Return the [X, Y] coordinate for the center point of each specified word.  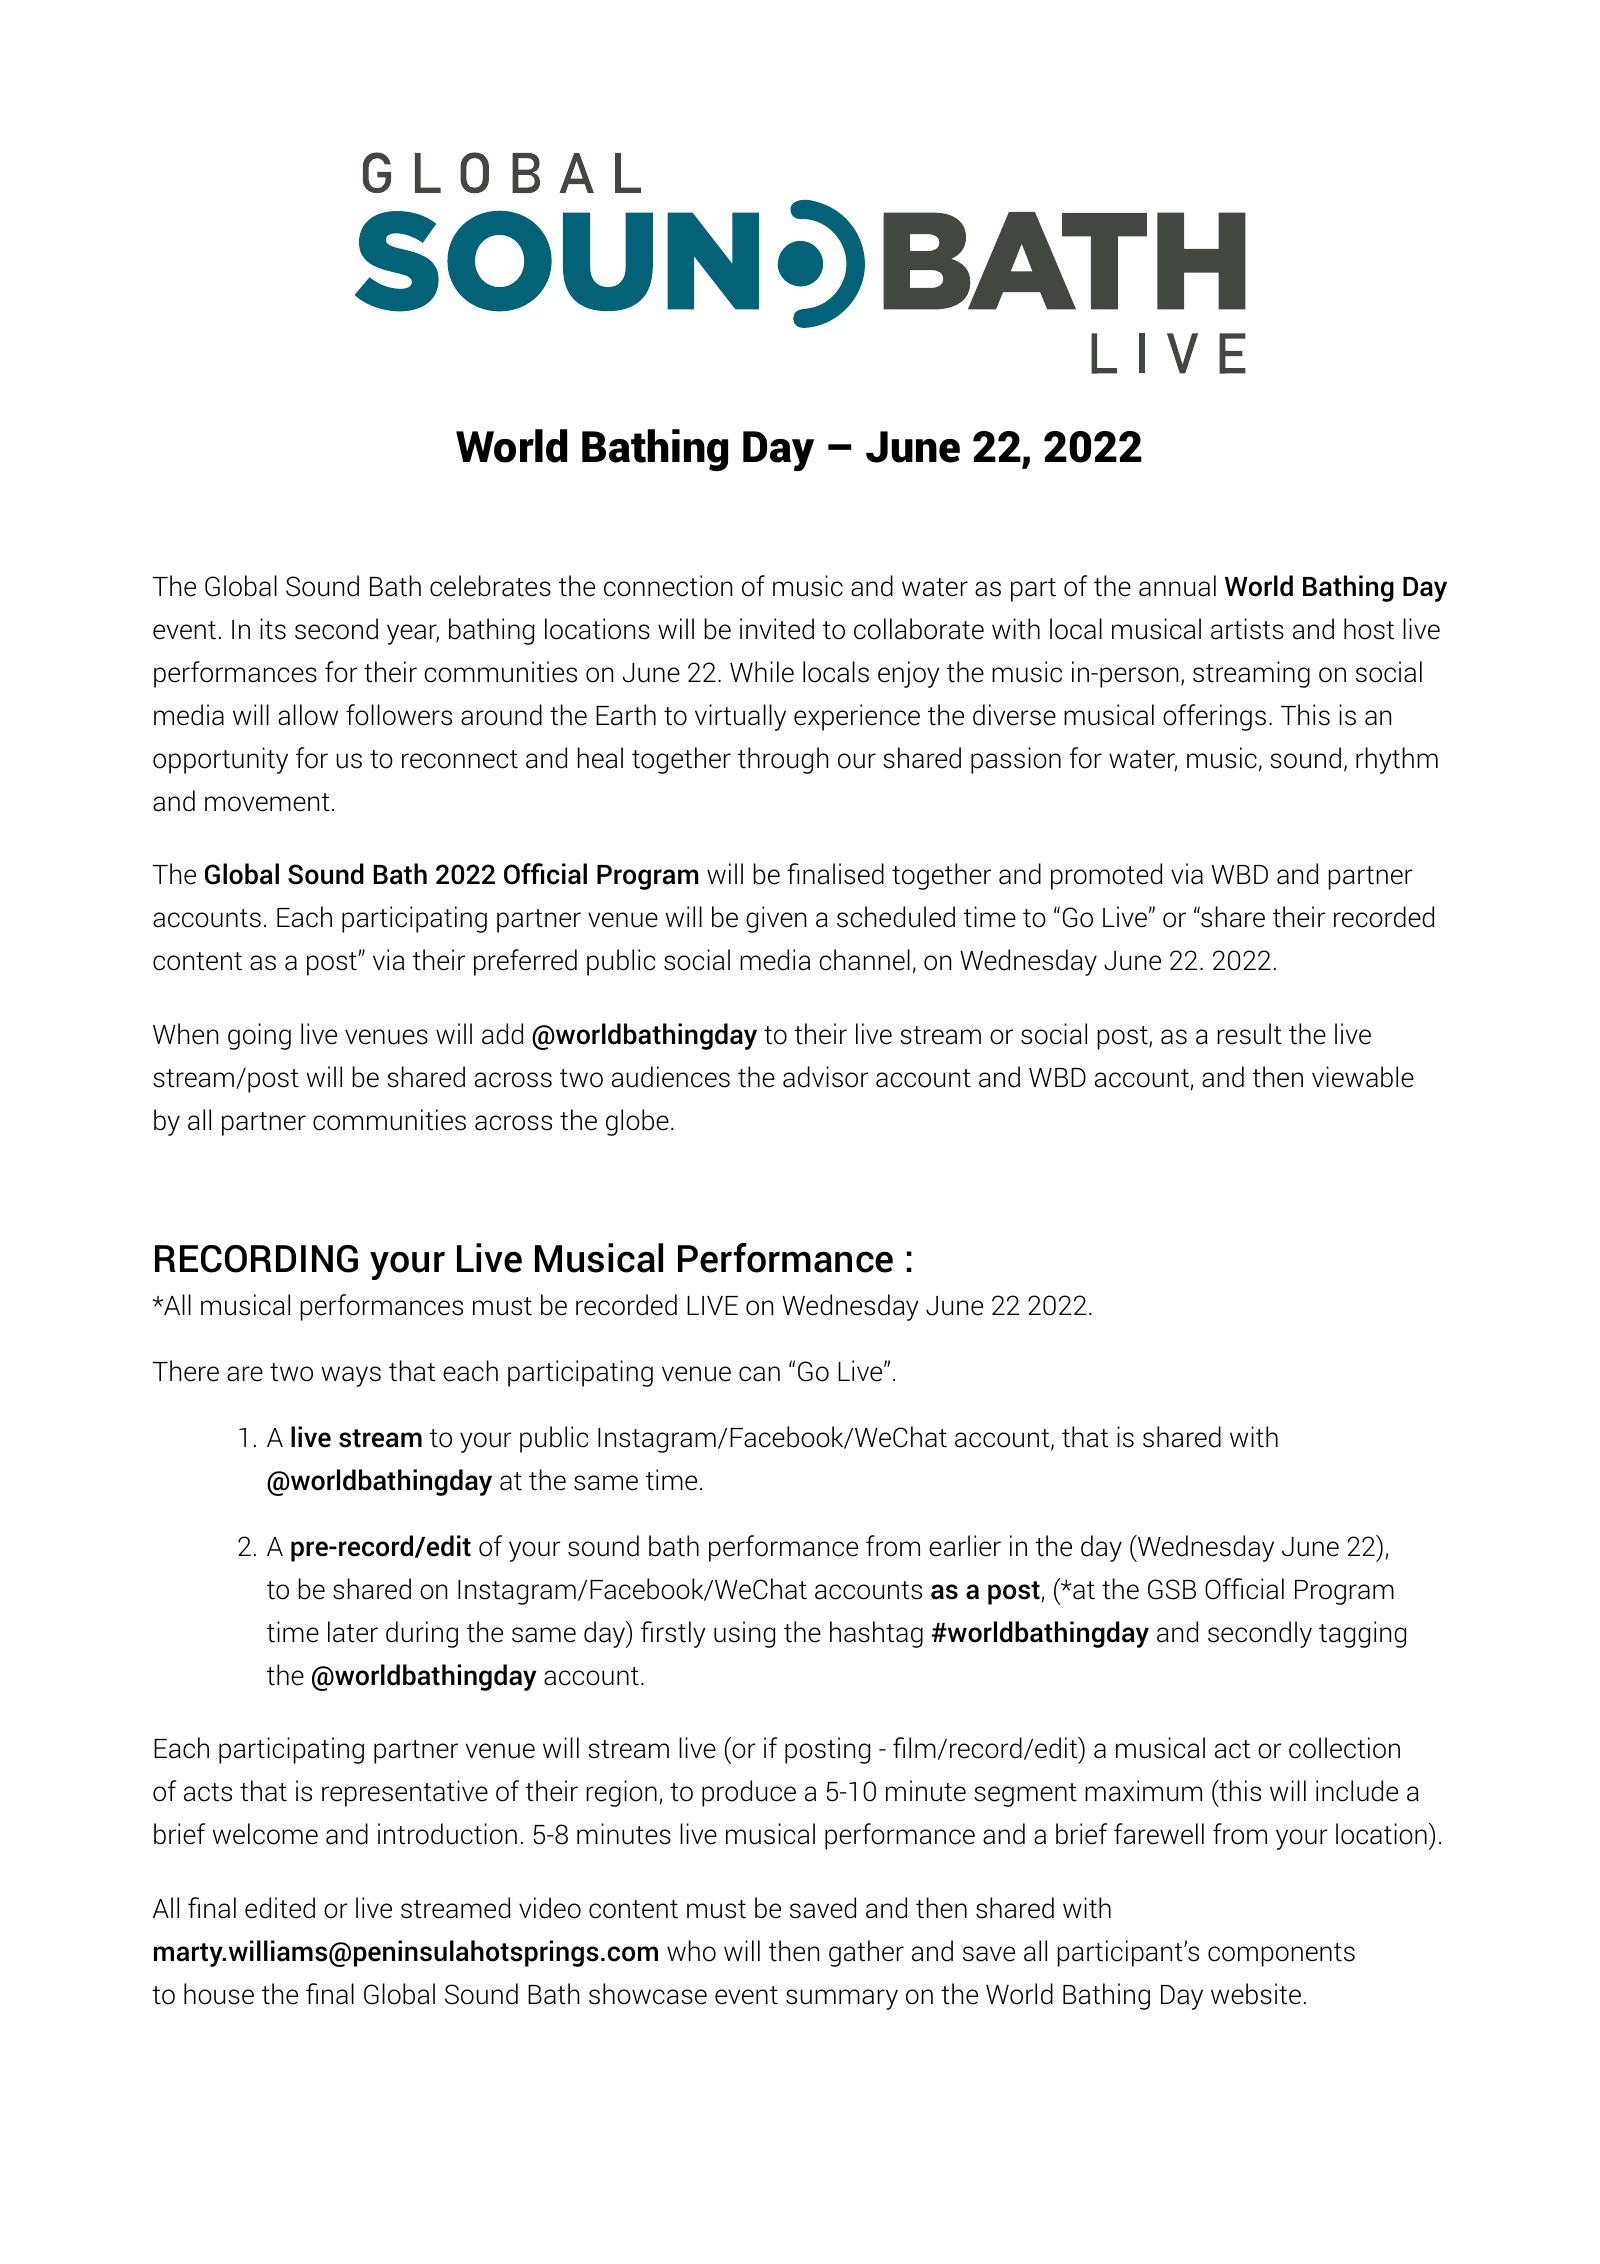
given [776, 919]
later [353, 1632]
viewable [1363, 1077]
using [744, 1634]
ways [351, 1376]
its [273, 629]
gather [866, 1953]
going [259, 1036]
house [219, 1994]
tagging [1362, 1634]
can [759, 1374]
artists [1247, 629]
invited [777, 629]
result [1250, 1034]
